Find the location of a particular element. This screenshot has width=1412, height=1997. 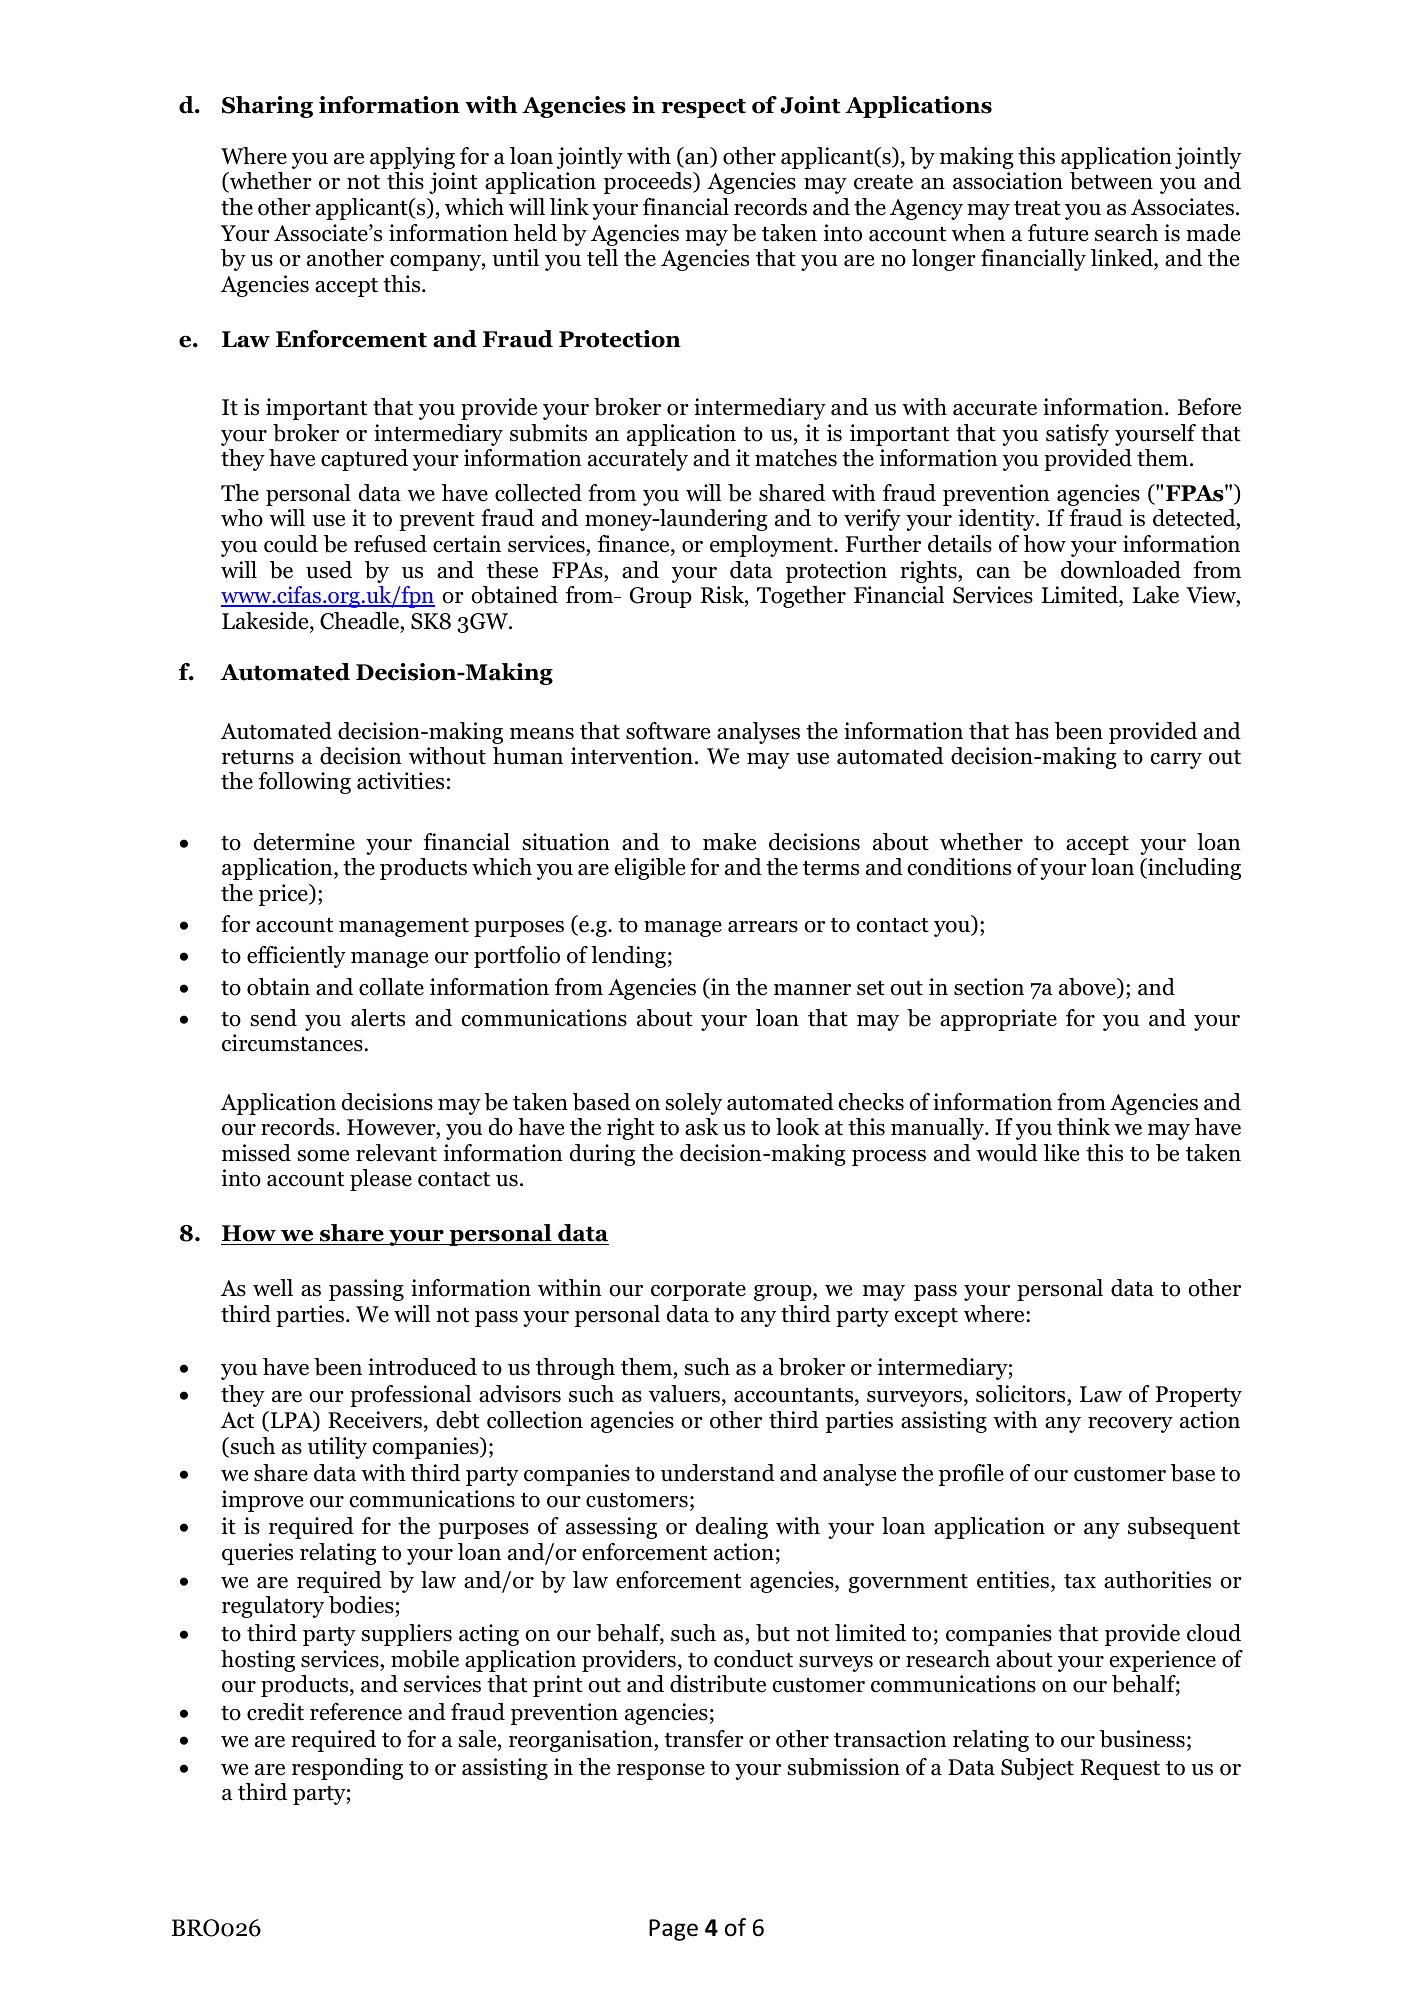

above is located at coordinates (1088, 988).
